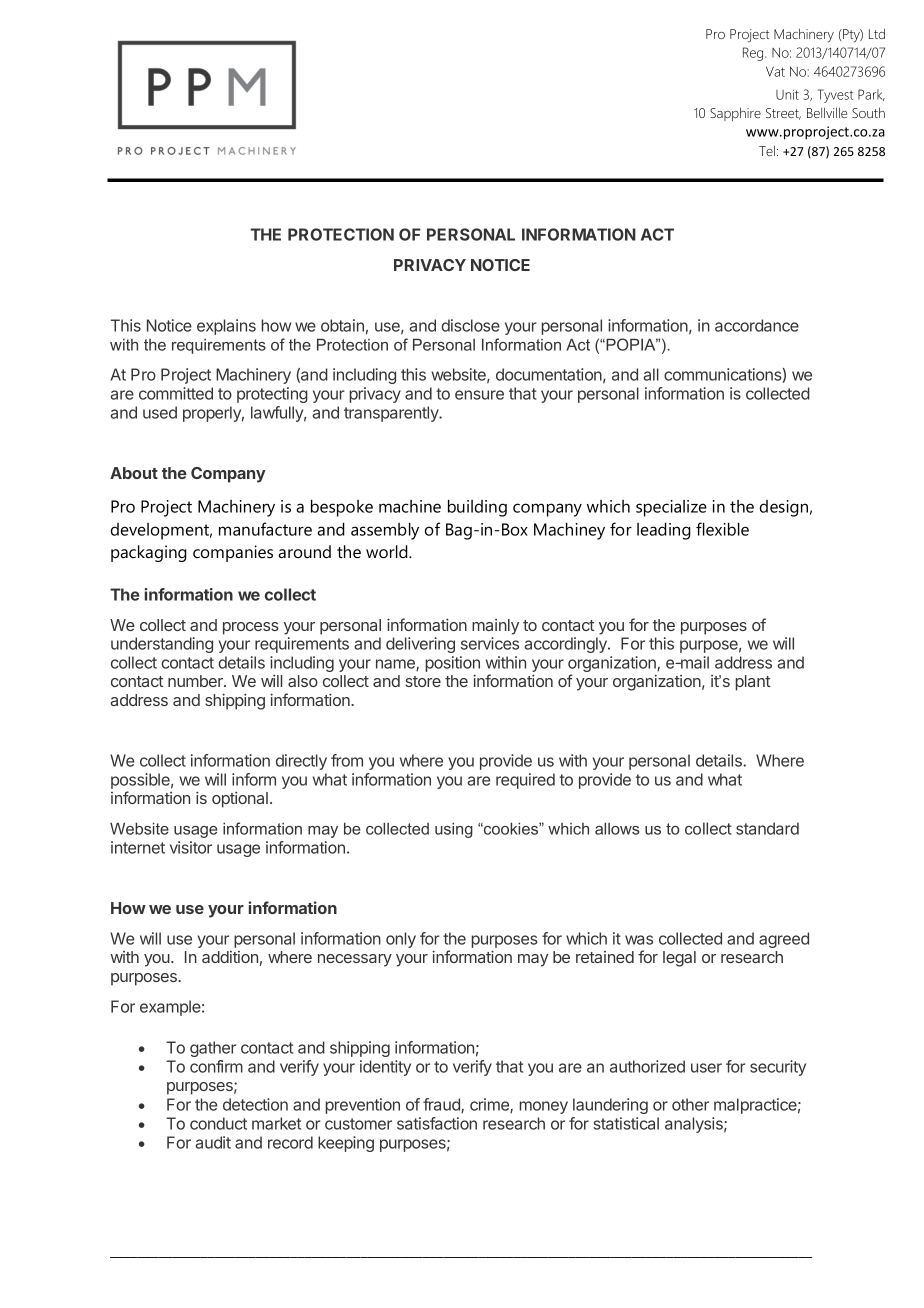  Describe the element at coordinates (775, 71) in the page. I see `Vat` at that location.
